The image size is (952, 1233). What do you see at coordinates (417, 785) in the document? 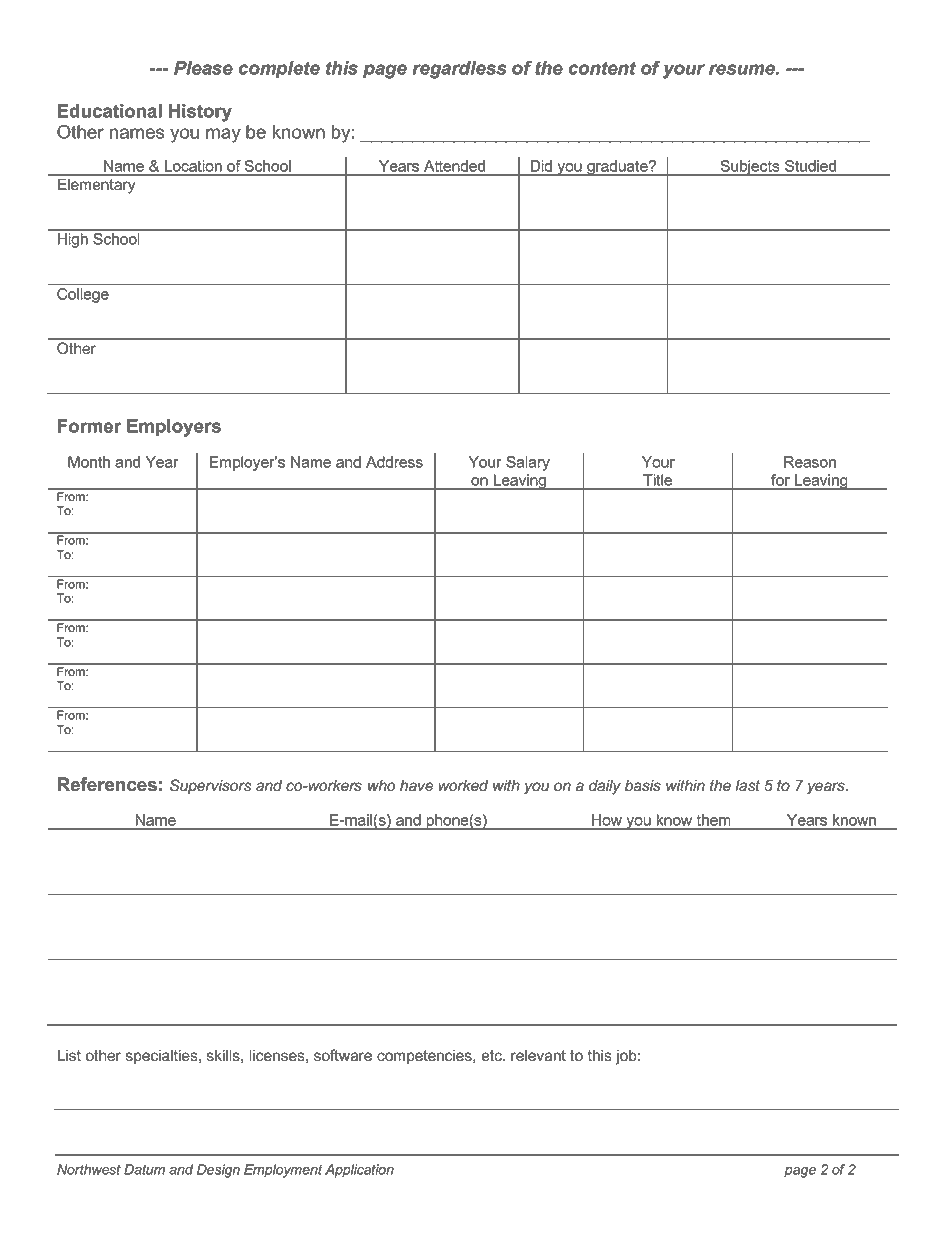
I see `have` at bounding box center [417, 785].
